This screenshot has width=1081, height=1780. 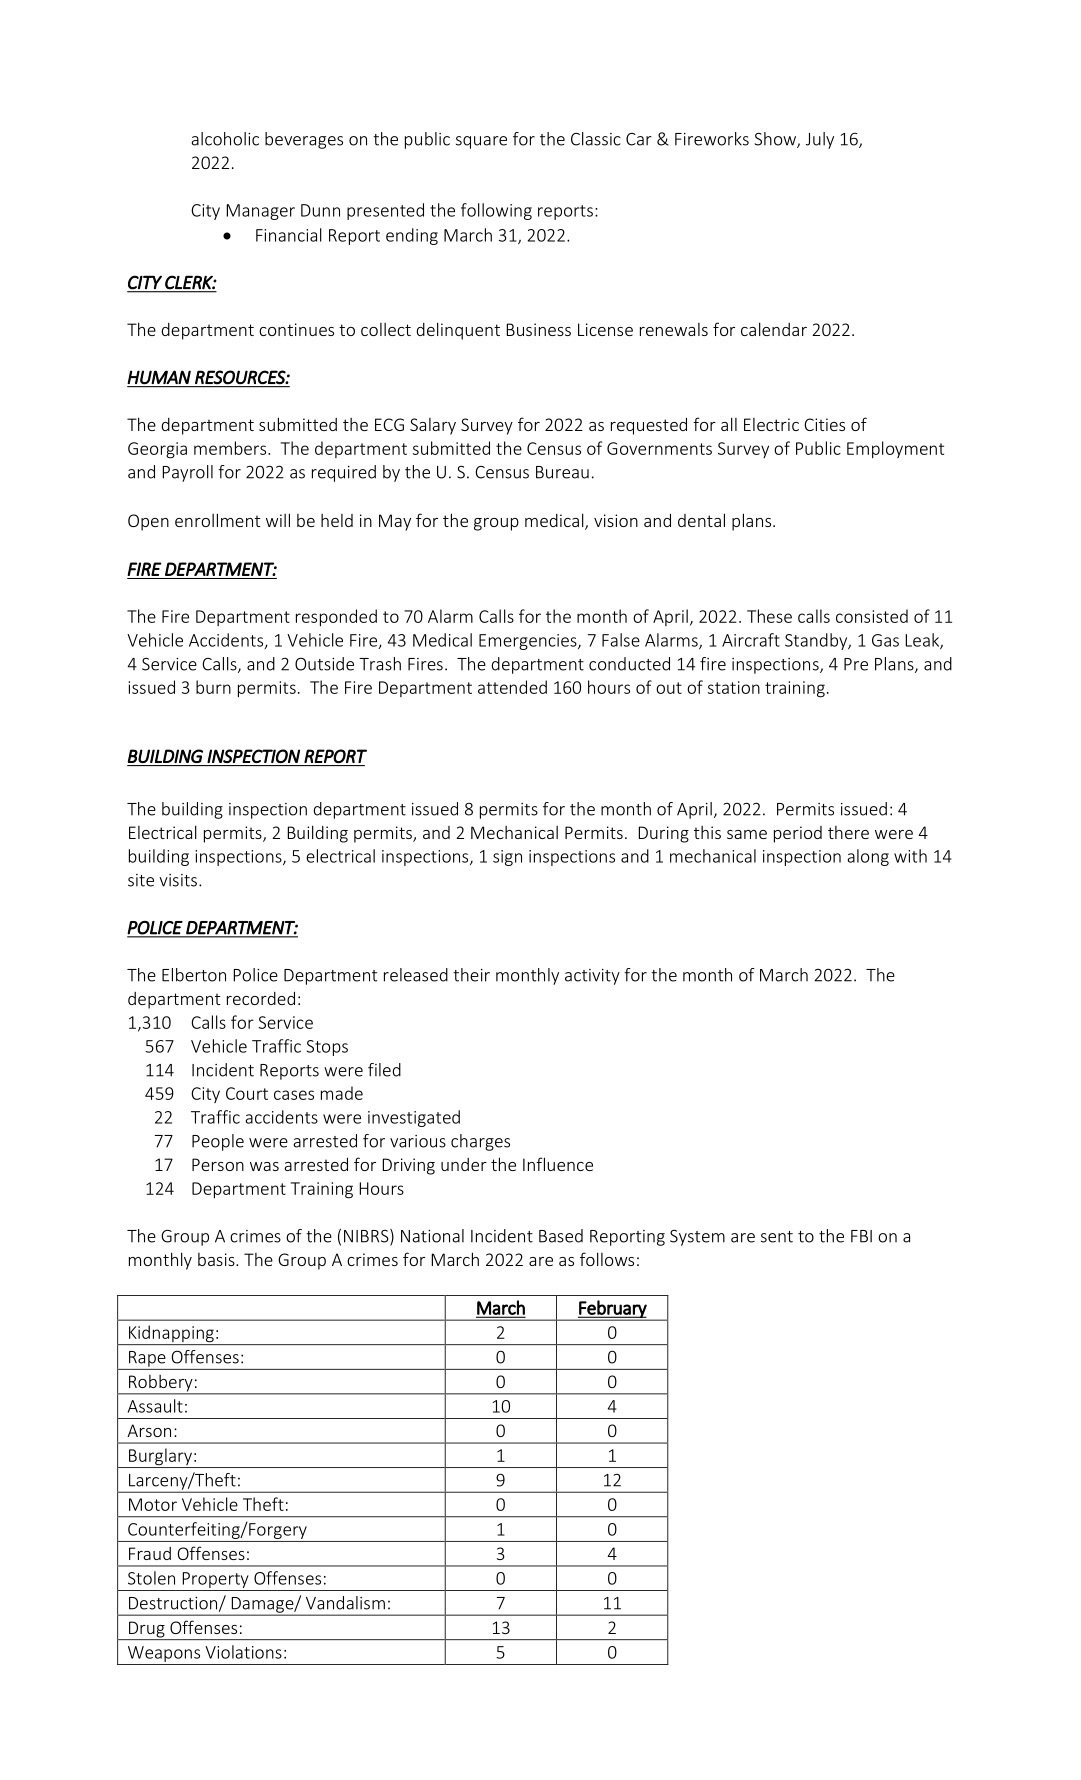 I want to click on Emergencies, so click(x=529, y=642).
